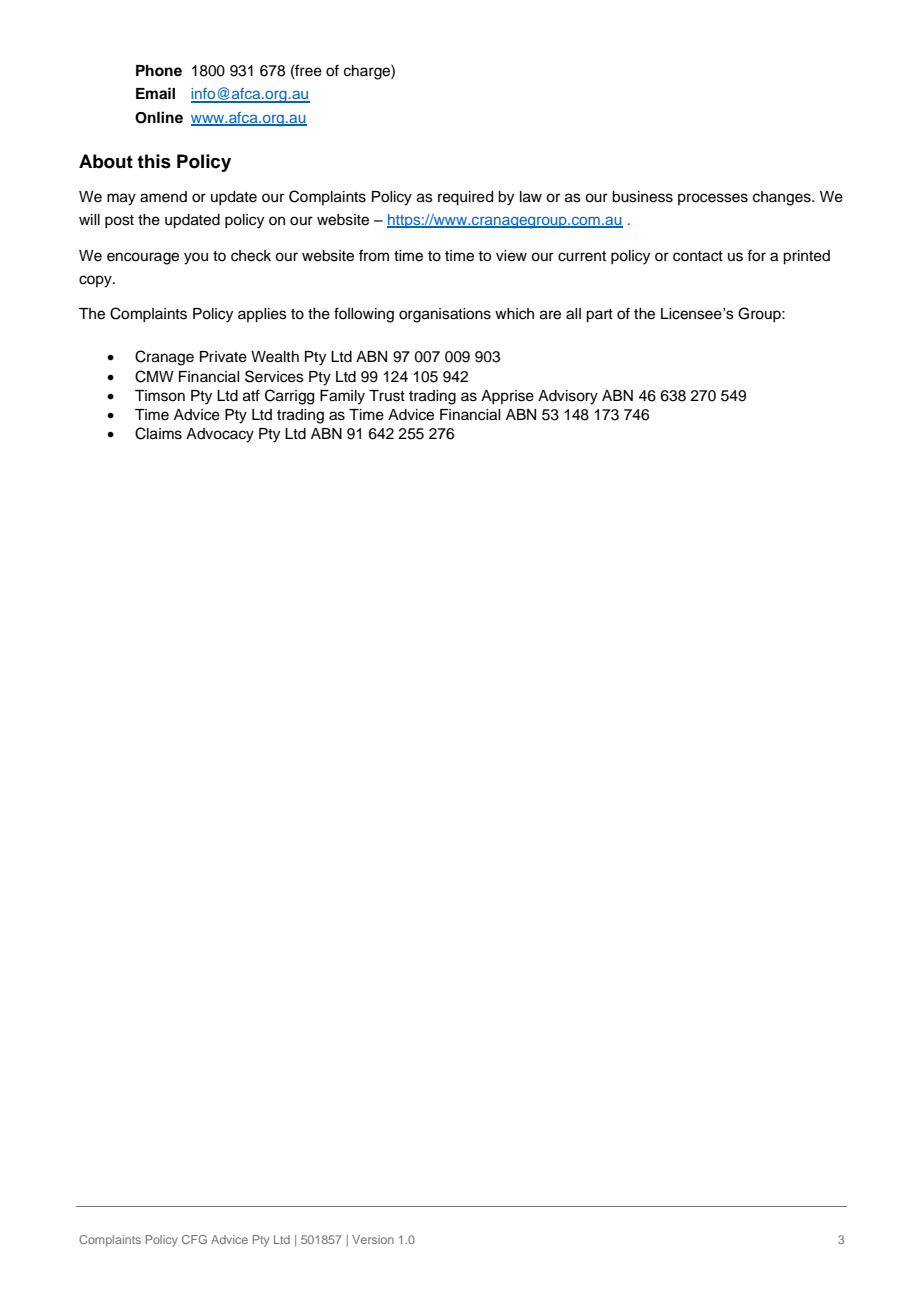 This page has height=1308, width=924. I want to click on required, so click(465, 198).
